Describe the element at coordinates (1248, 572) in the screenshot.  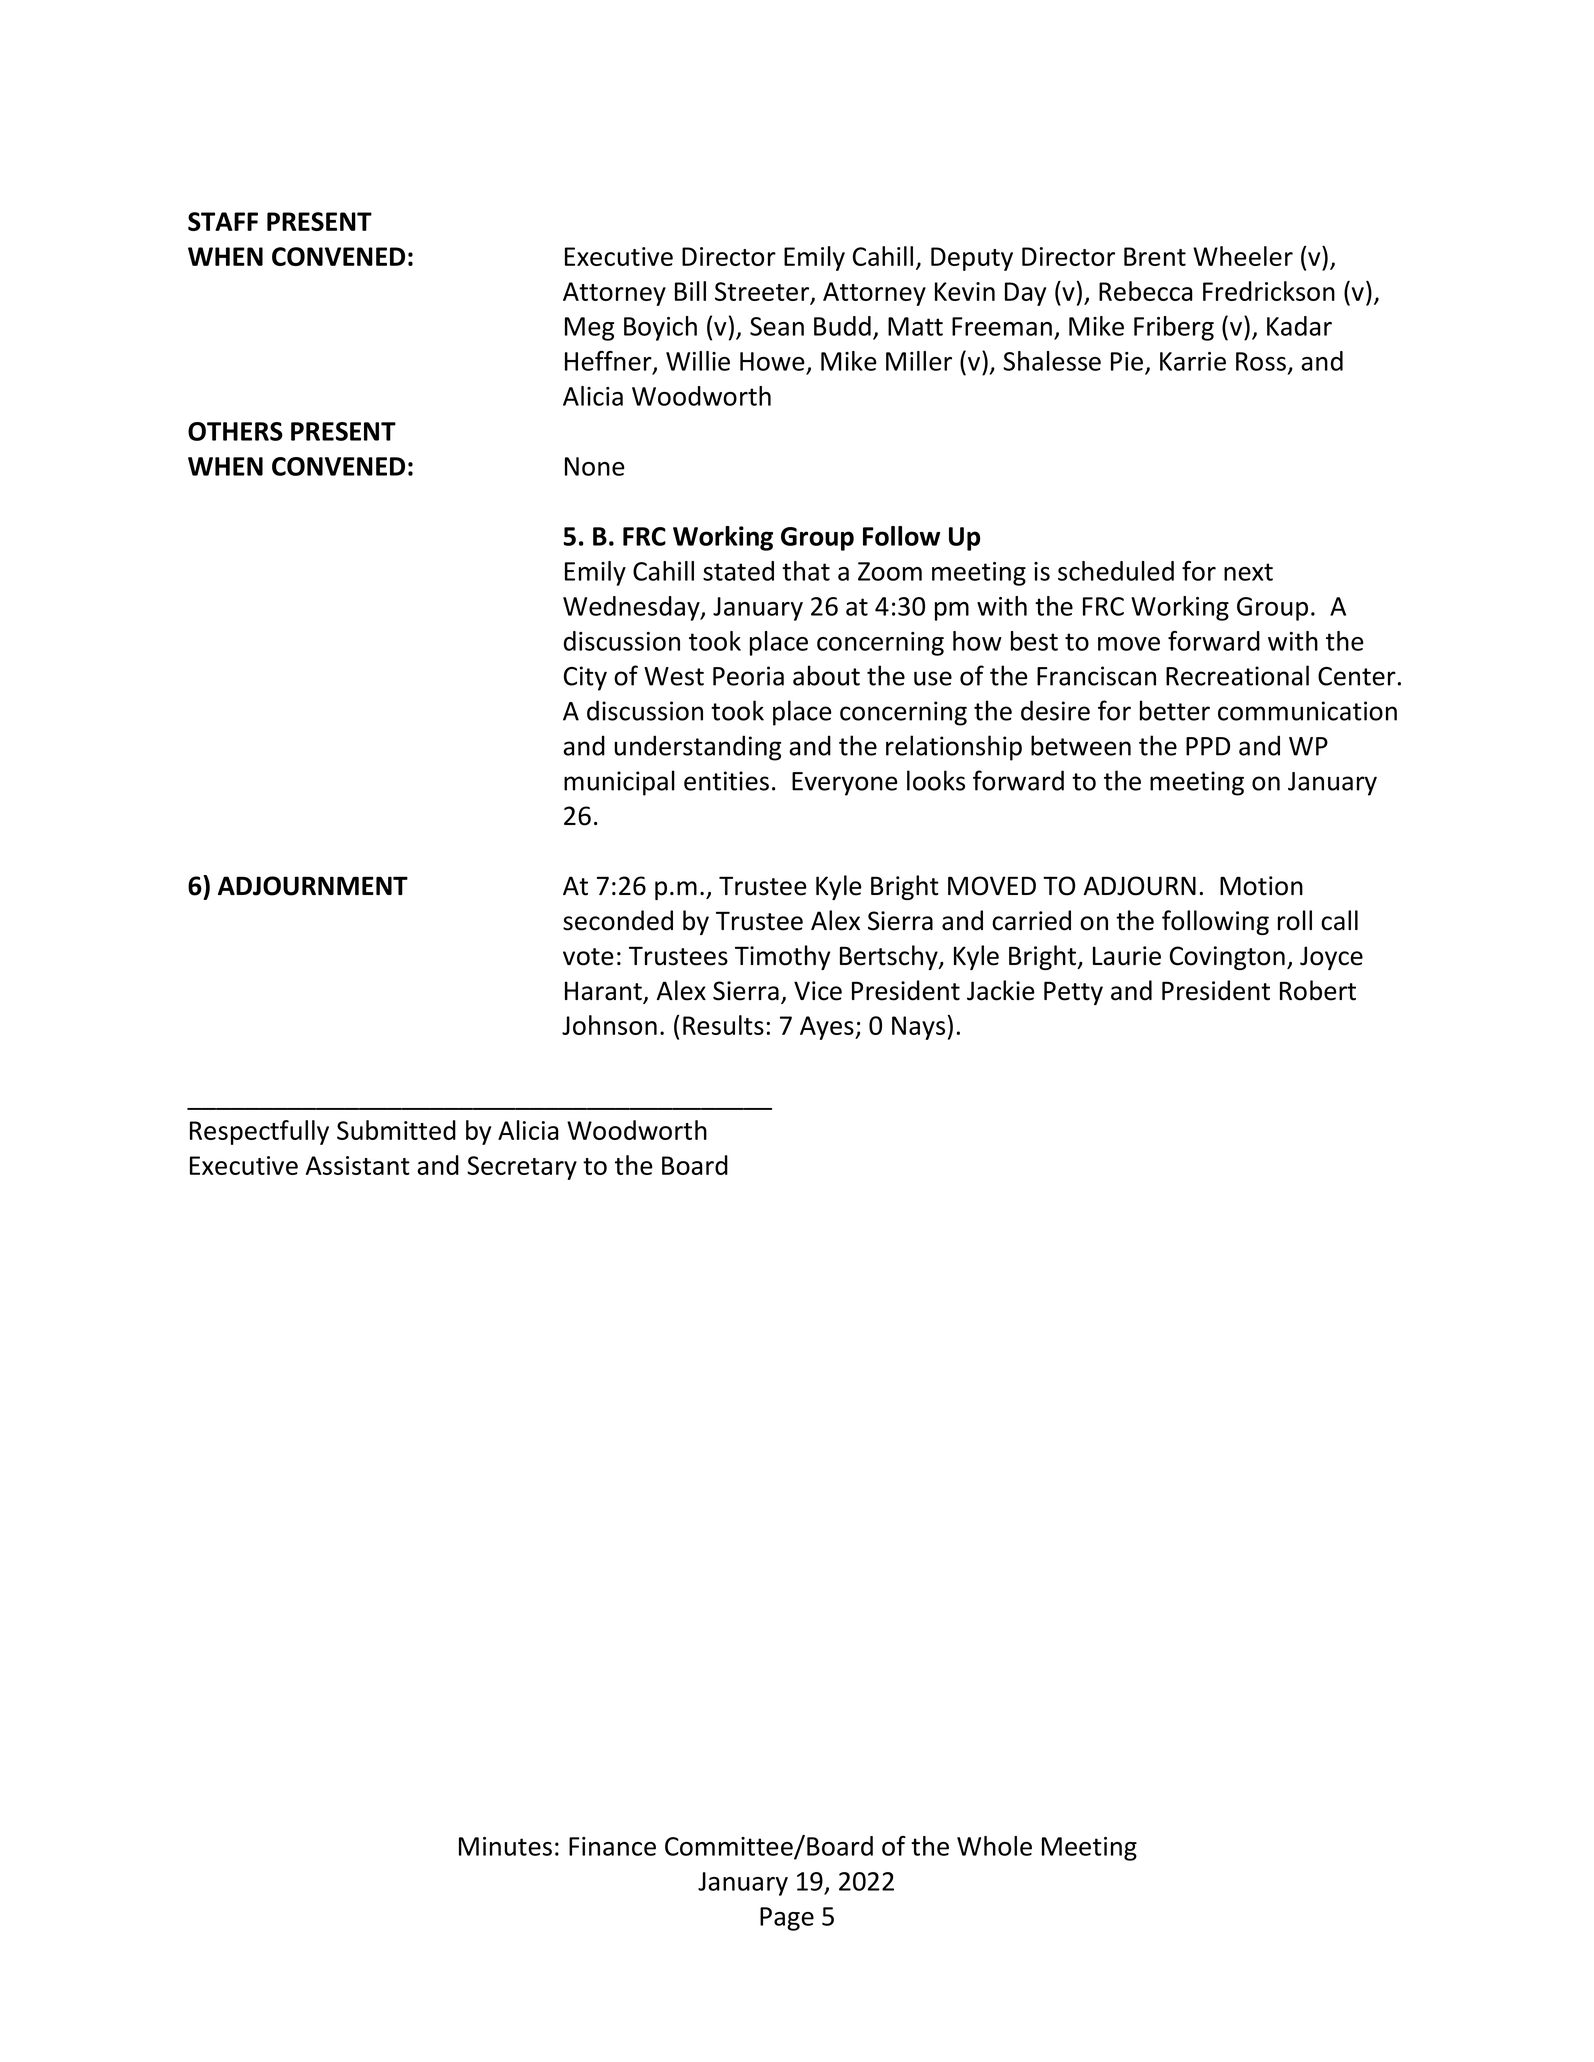
I see `next` at that location.
